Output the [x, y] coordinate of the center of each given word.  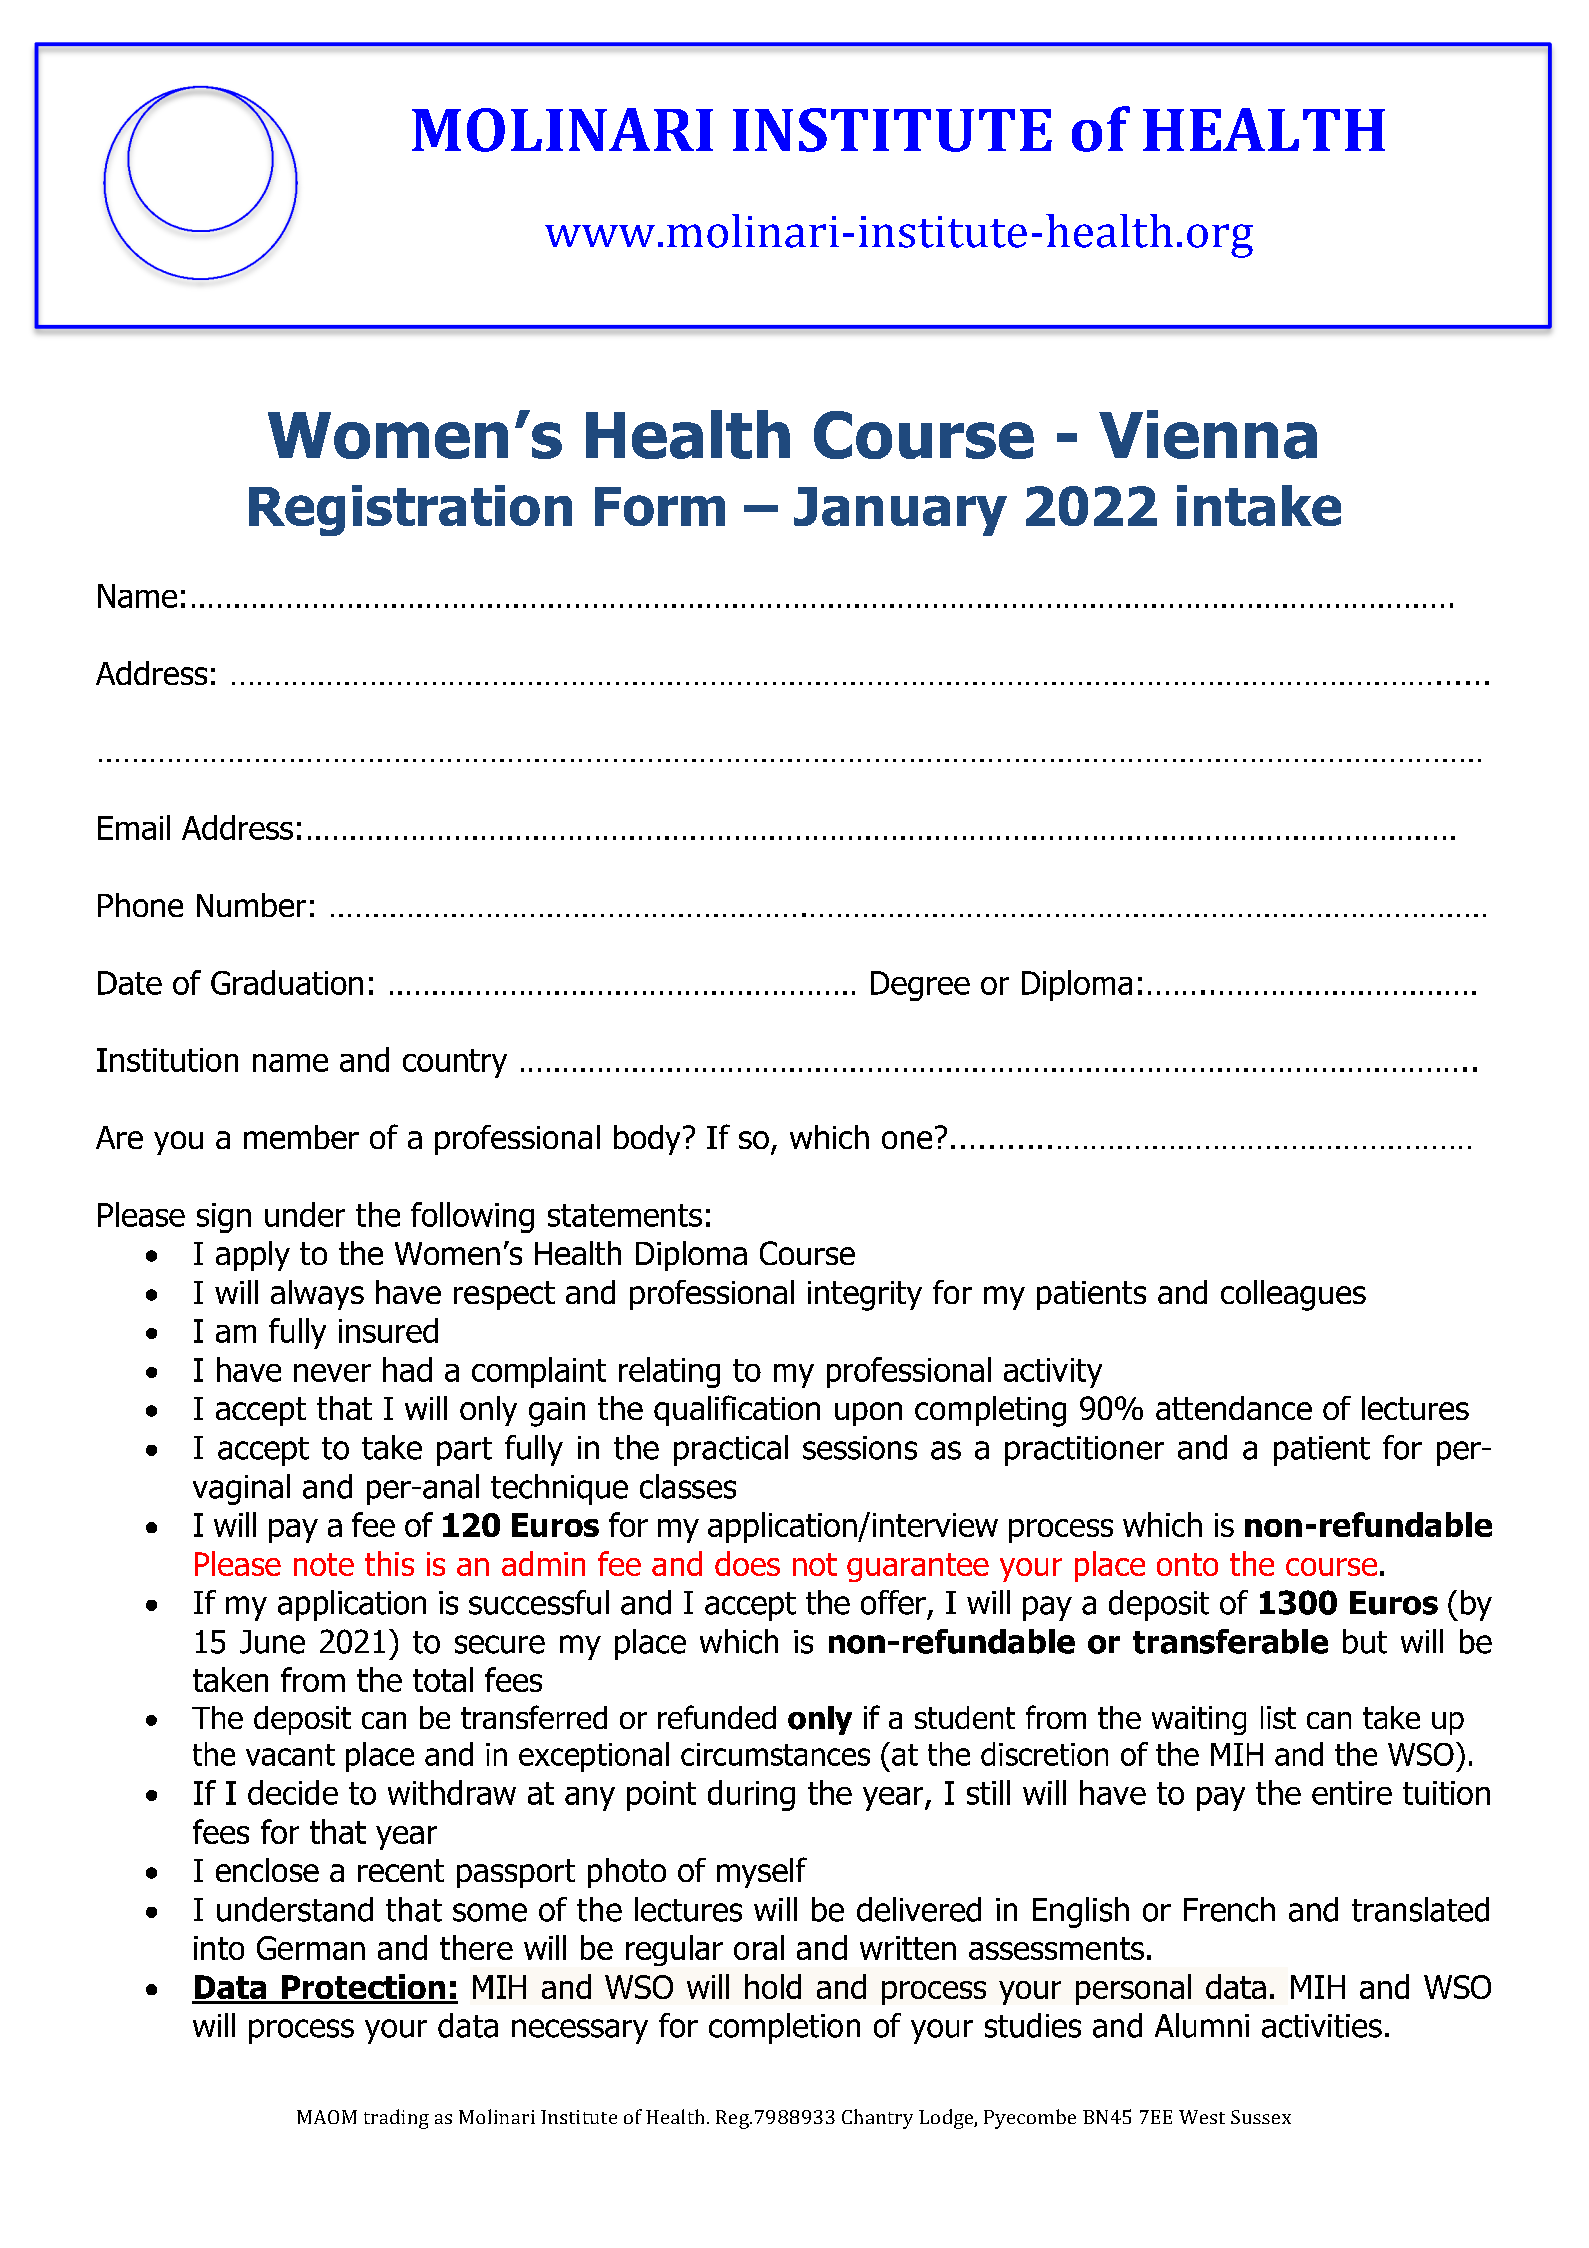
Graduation [287, 982]
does [747, 1563]
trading [396, 2119]
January [900, 511]
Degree [920, 986]
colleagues [1293, 1295]
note [324, 1564]
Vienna [1208, 434]
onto [1187, 1564]
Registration [410, 510]
